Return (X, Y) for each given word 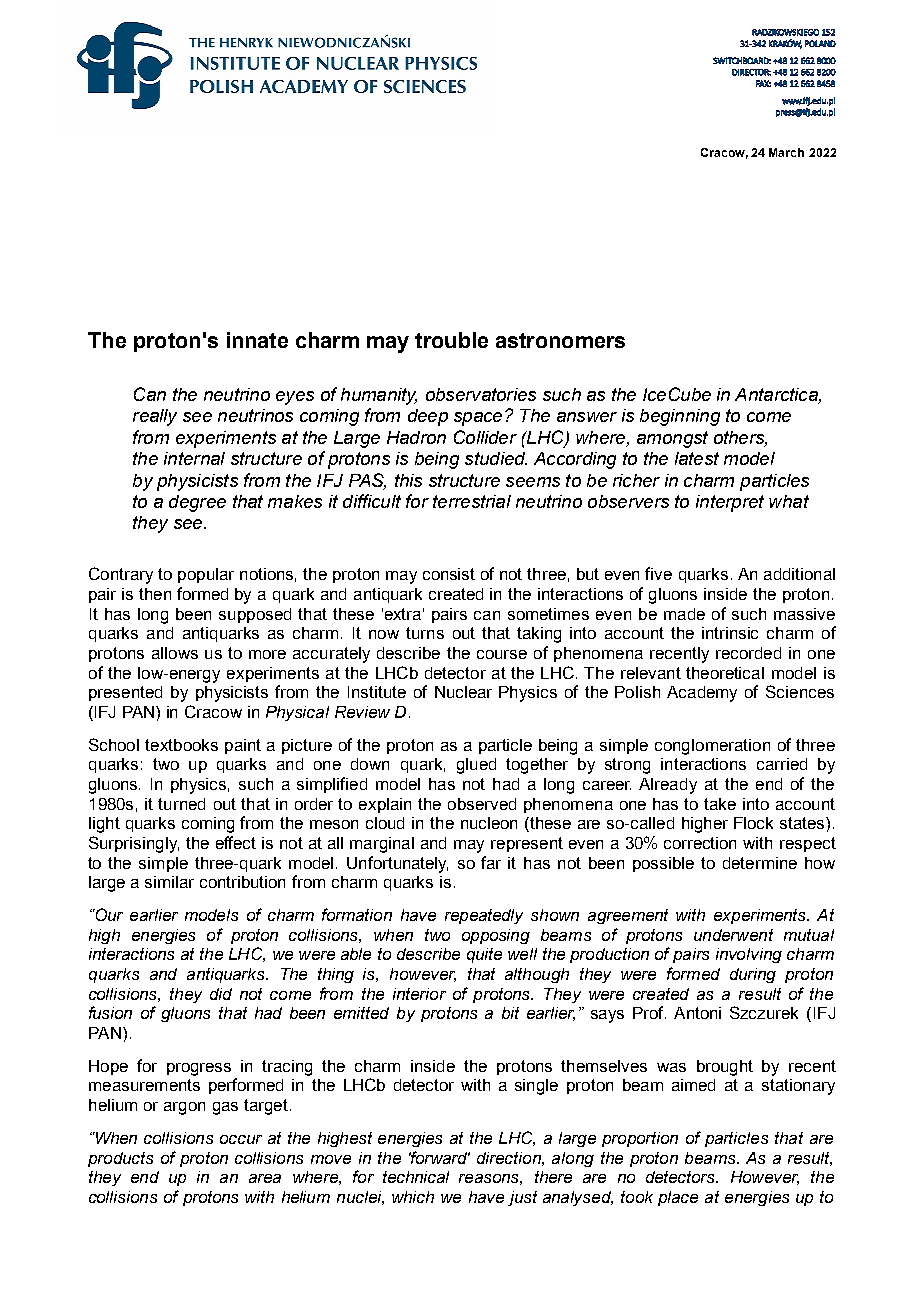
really (155, 417)
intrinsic (730, 633)
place (678, 1198)
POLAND (820, 43)
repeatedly (484, 916)
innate (257, 340)
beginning (680, 417)
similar (169, 882)
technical (416, 1177)
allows (175, 653)
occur (241, 1139)
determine (760, 863)
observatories (481, 394)
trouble (451, 340)
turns (425, 633)
